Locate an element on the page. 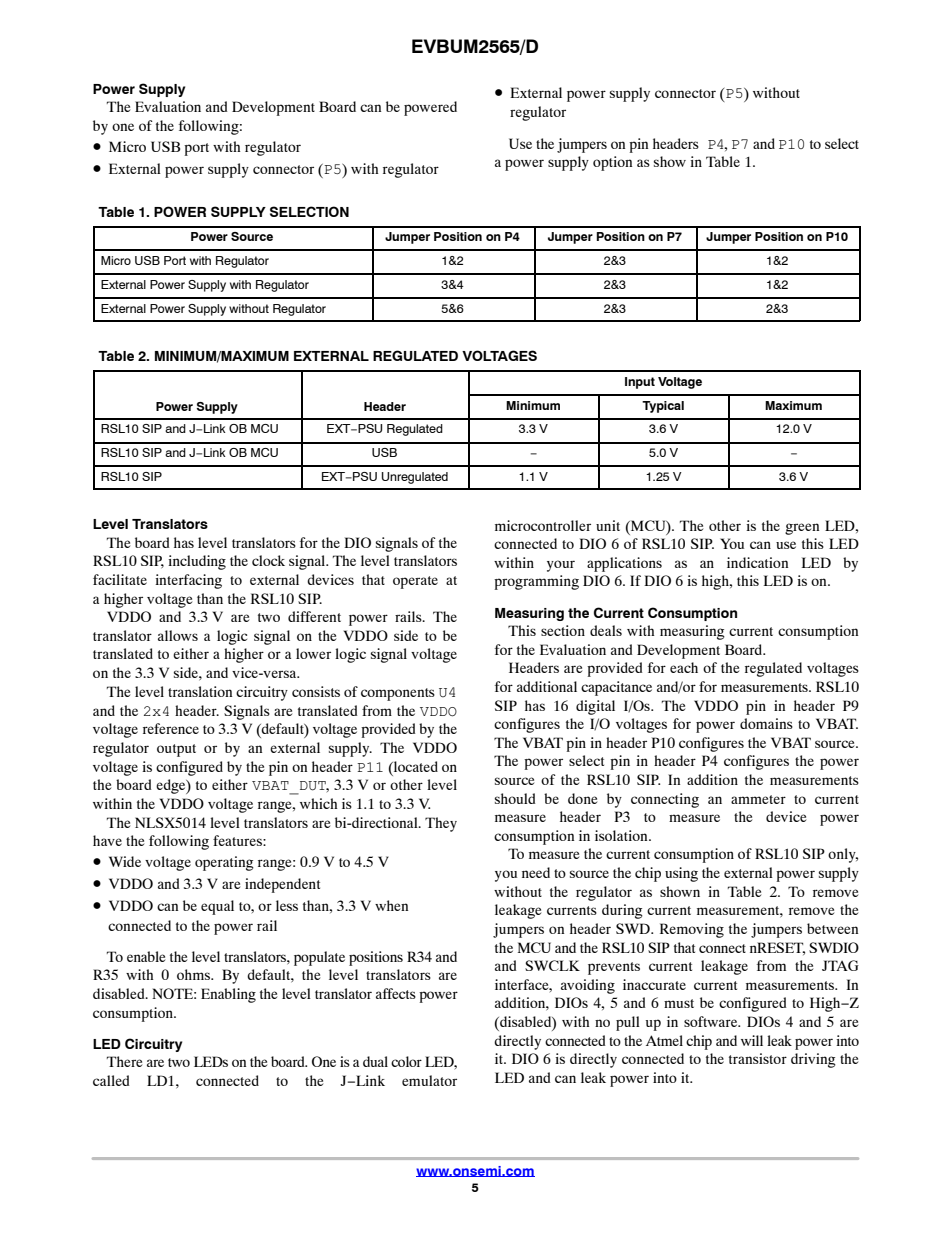 Image resolution: width=952 pixels, height=1233 pixels. Input is located at coordinates (640, 383).
